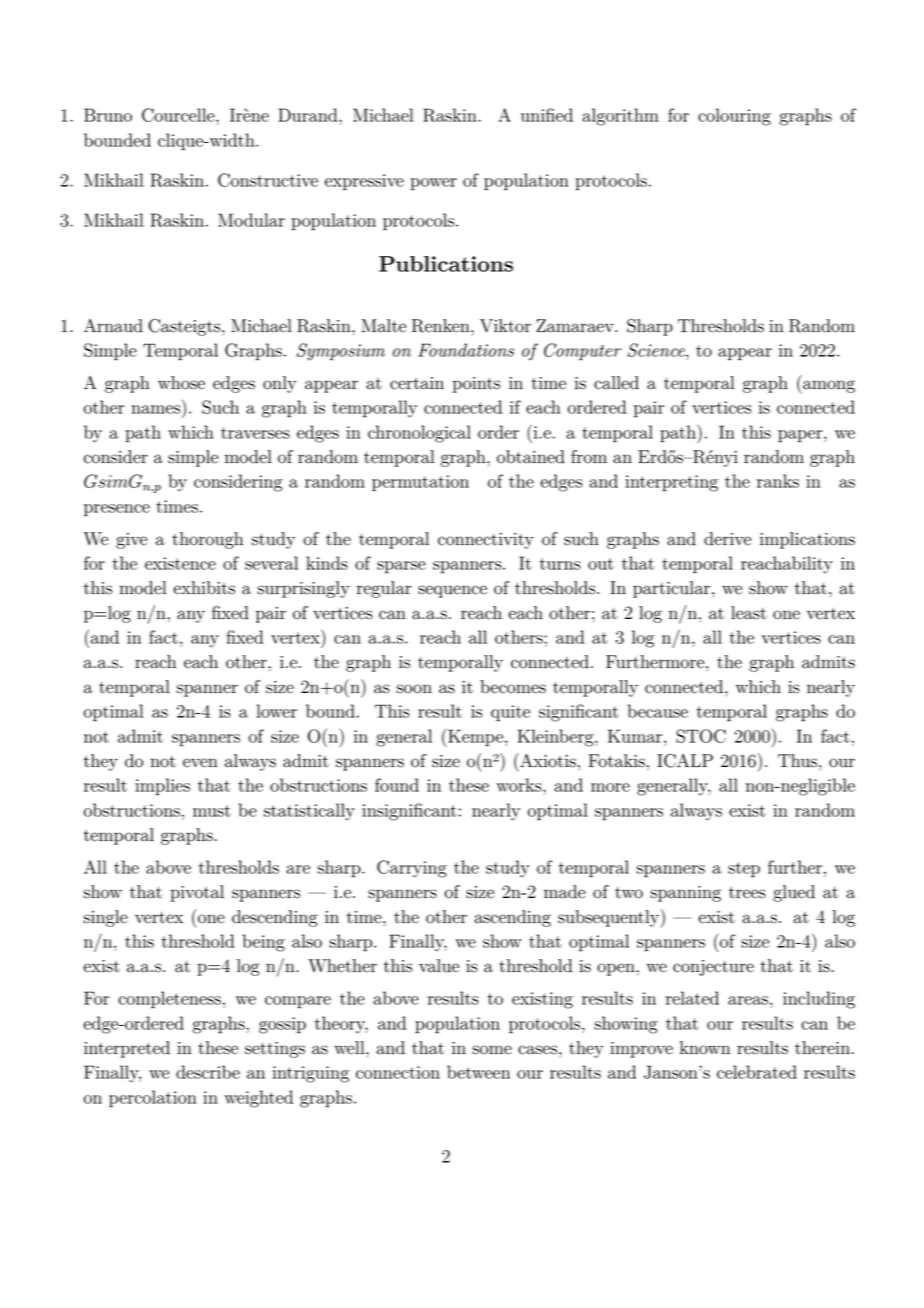 The width and height of the image is (924, 1308). I want to click on power, so click(433, 184).
